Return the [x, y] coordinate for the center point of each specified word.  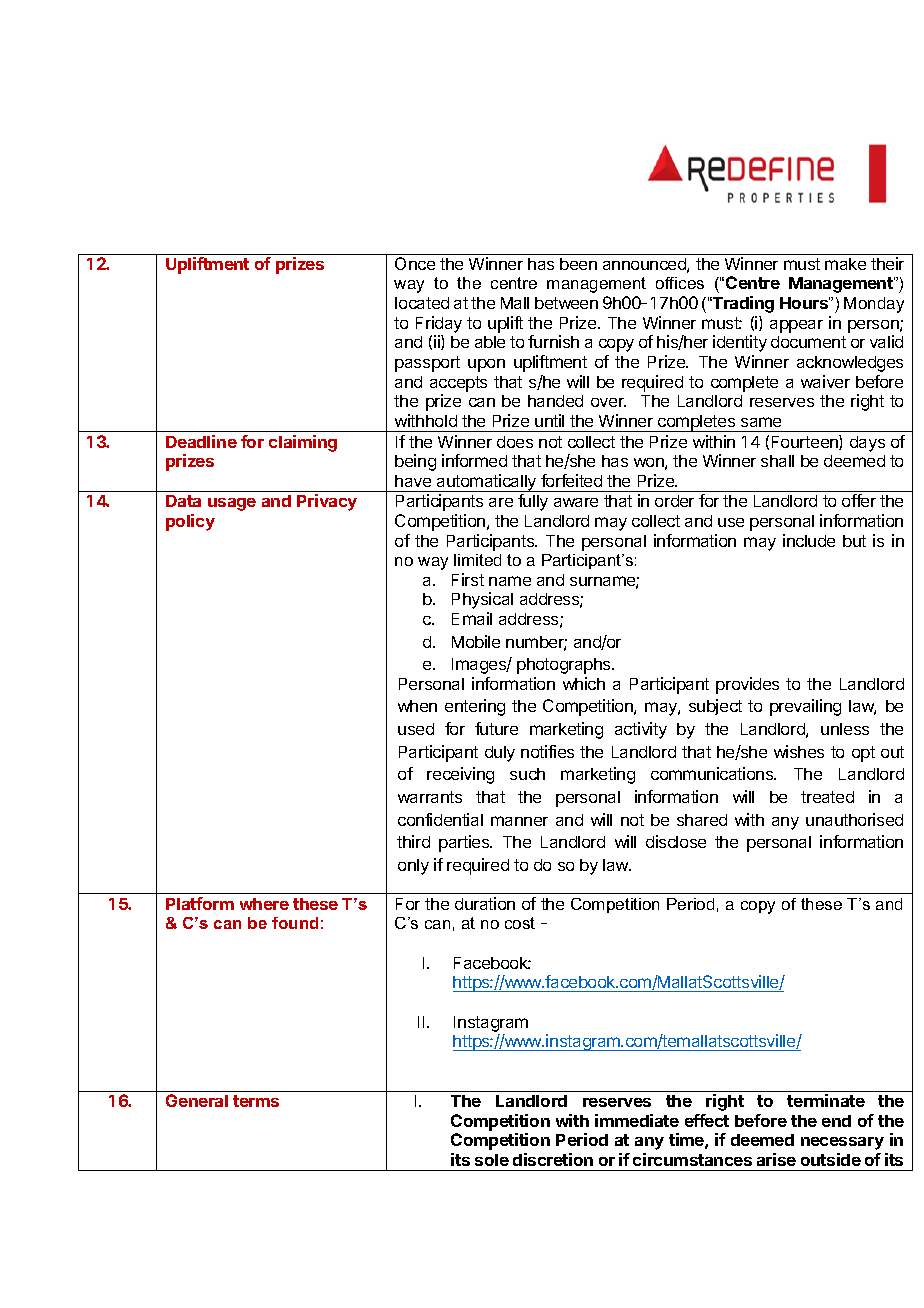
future [496, 728]
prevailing [805, 707]
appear [796, 326]
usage [232, 504]
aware [576, 502]
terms [256, 1101]
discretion [553, 1159]
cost [520, 923]
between [566, 303]
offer [859, 500]
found [295, 923]
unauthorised [854, 819]
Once [415, 263]
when [417, 706]
